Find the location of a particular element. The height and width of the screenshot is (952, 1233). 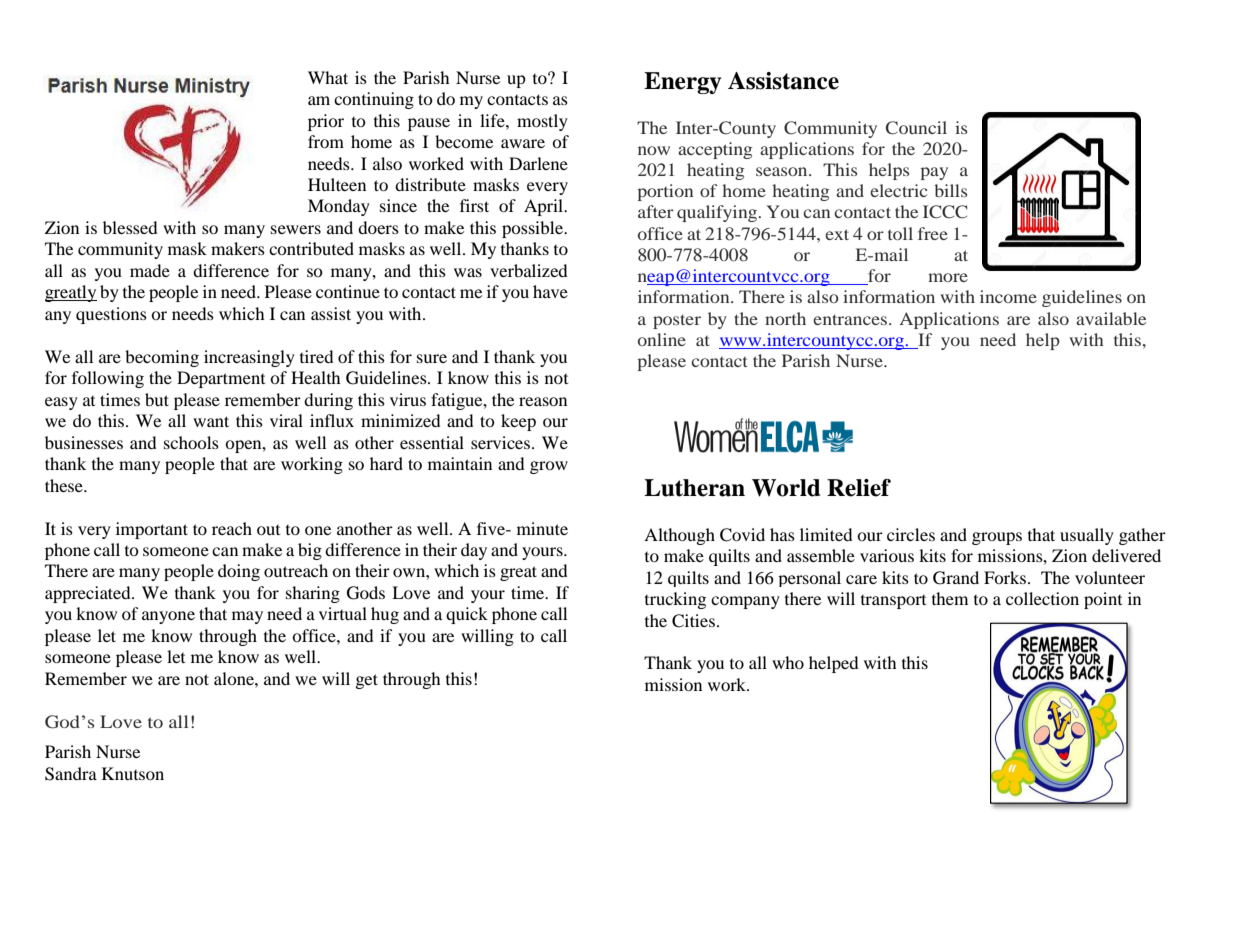

keep is located at coordinates (518, 422).
